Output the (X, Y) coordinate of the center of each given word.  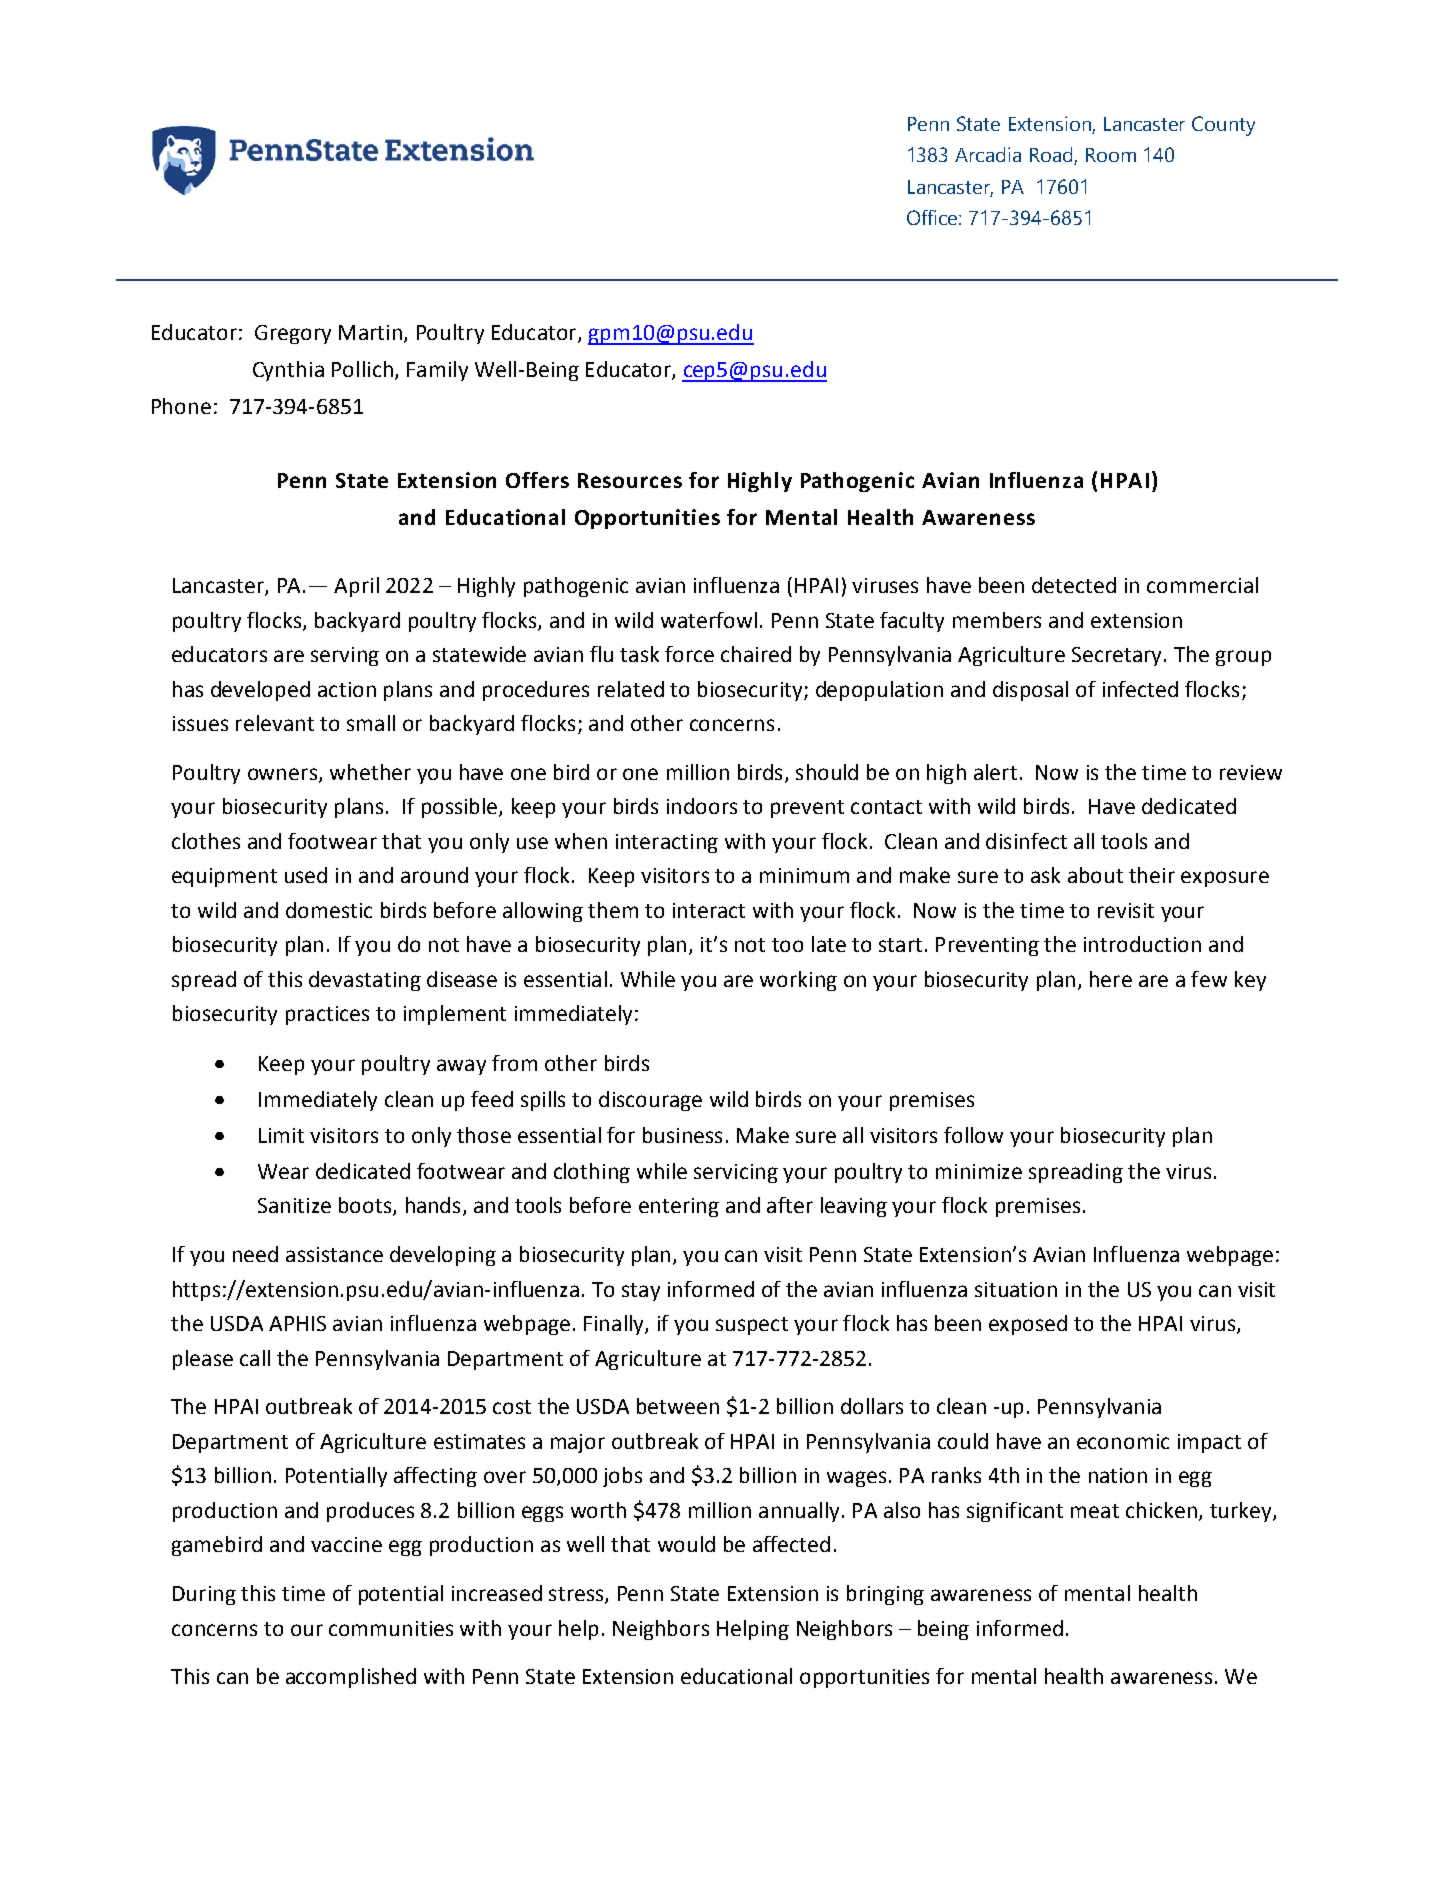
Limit (281, 1135)
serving (345, 656)
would (686, 1544)
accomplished (351, 1678)
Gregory (293, 334)
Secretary (1116, 656)
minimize (979, 1171)
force (689, 654)
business (682, 1135)
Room (1111, 155)
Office (933, 217)
